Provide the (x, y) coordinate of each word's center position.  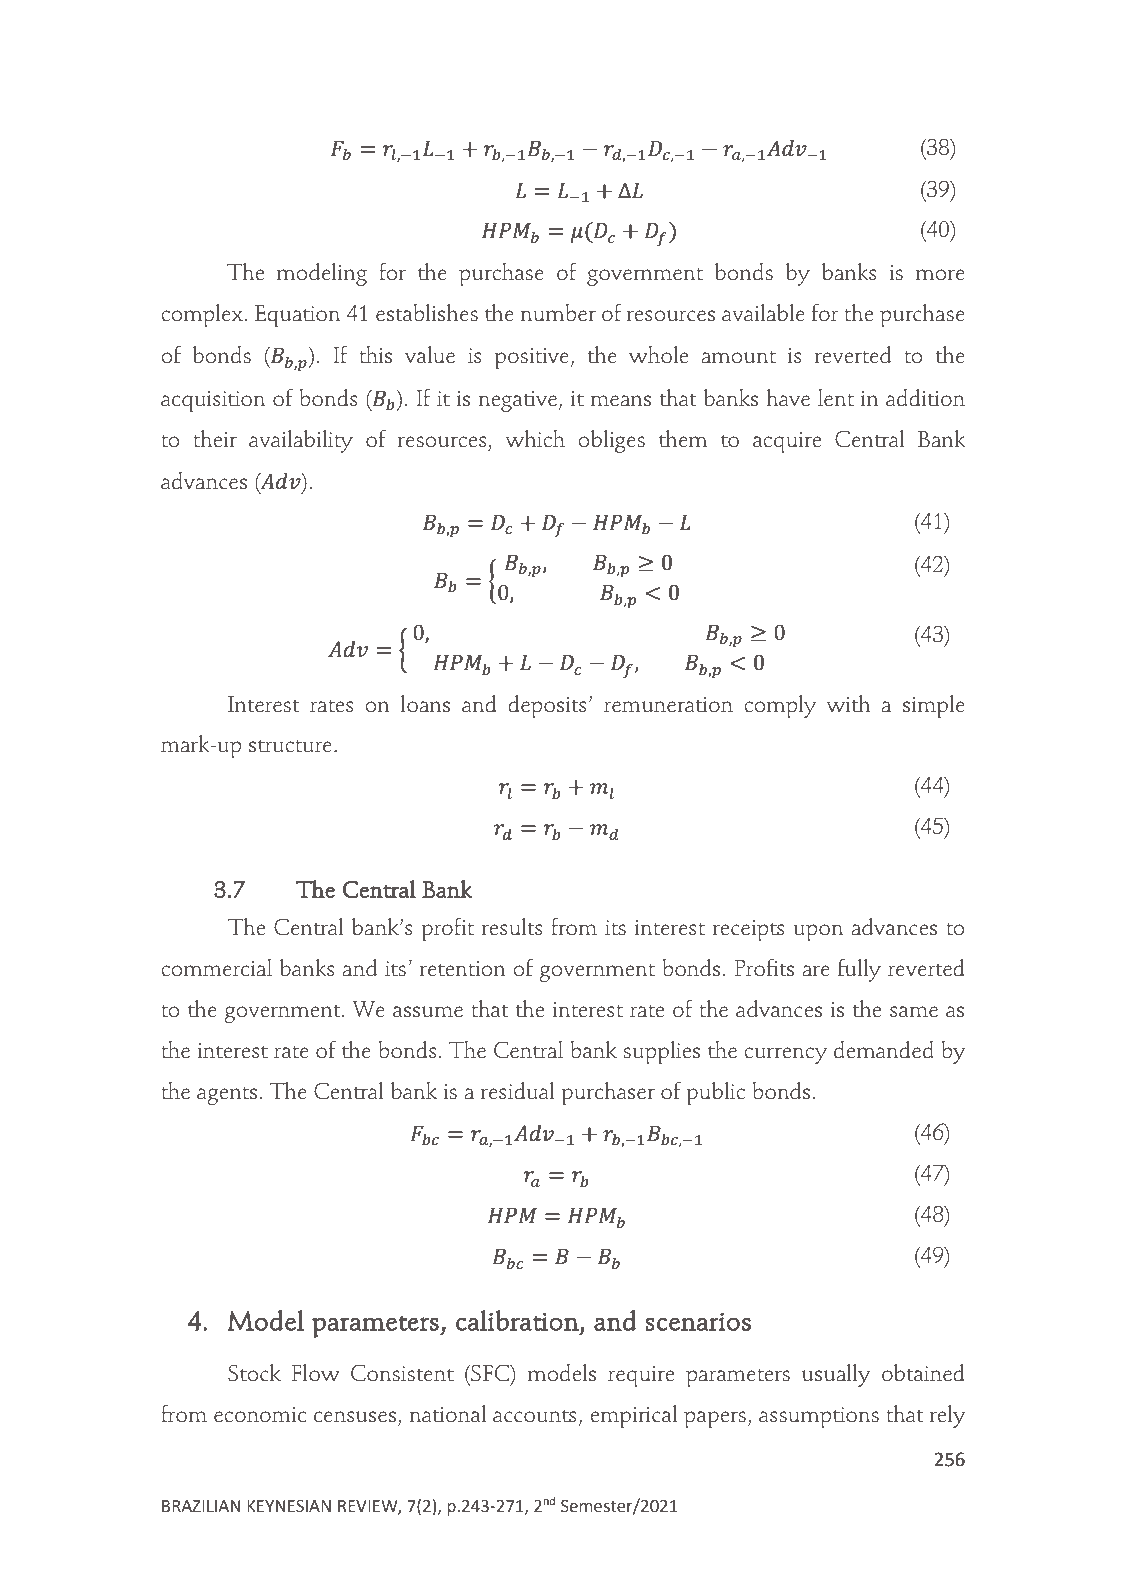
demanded (884, 1050)
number (558, 313)
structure (290, 746)
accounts (535, 1416)
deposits (548, 706)
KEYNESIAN (289, 1506)
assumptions (819, 1417)
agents (227, 1096)
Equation (297, 316)
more (940, 275)
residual (518, 1091)
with (849, 704)
